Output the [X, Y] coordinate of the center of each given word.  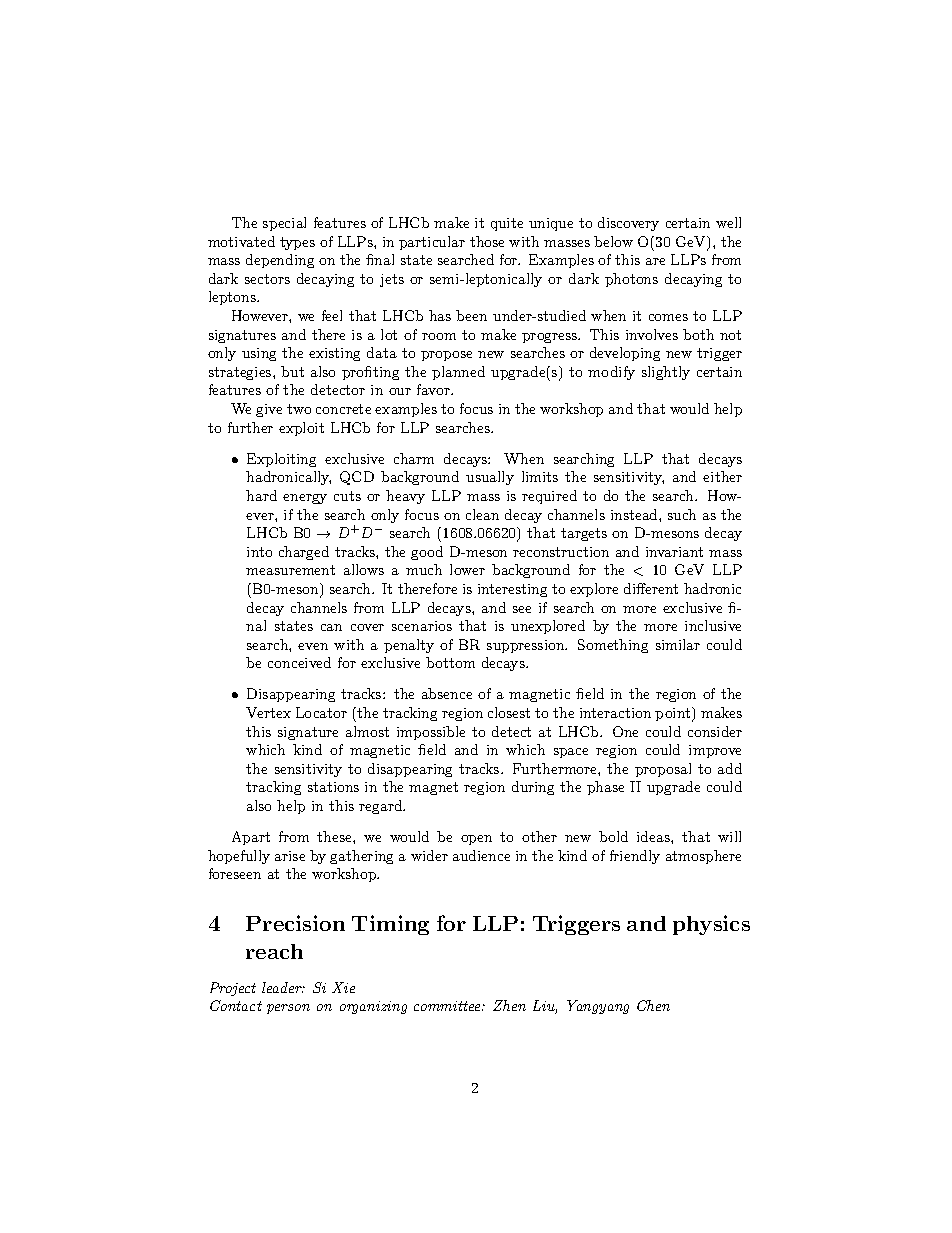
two [299, 409]
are [655, 261]
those [487, 241]
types [297, 243]
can [331, 627]
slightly [666, 373]
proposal [663, 770]
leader [283, 987]
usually [490, 478]
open [476, 840]
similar [678, 644]
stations [333, 787]
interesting [512, 590]
